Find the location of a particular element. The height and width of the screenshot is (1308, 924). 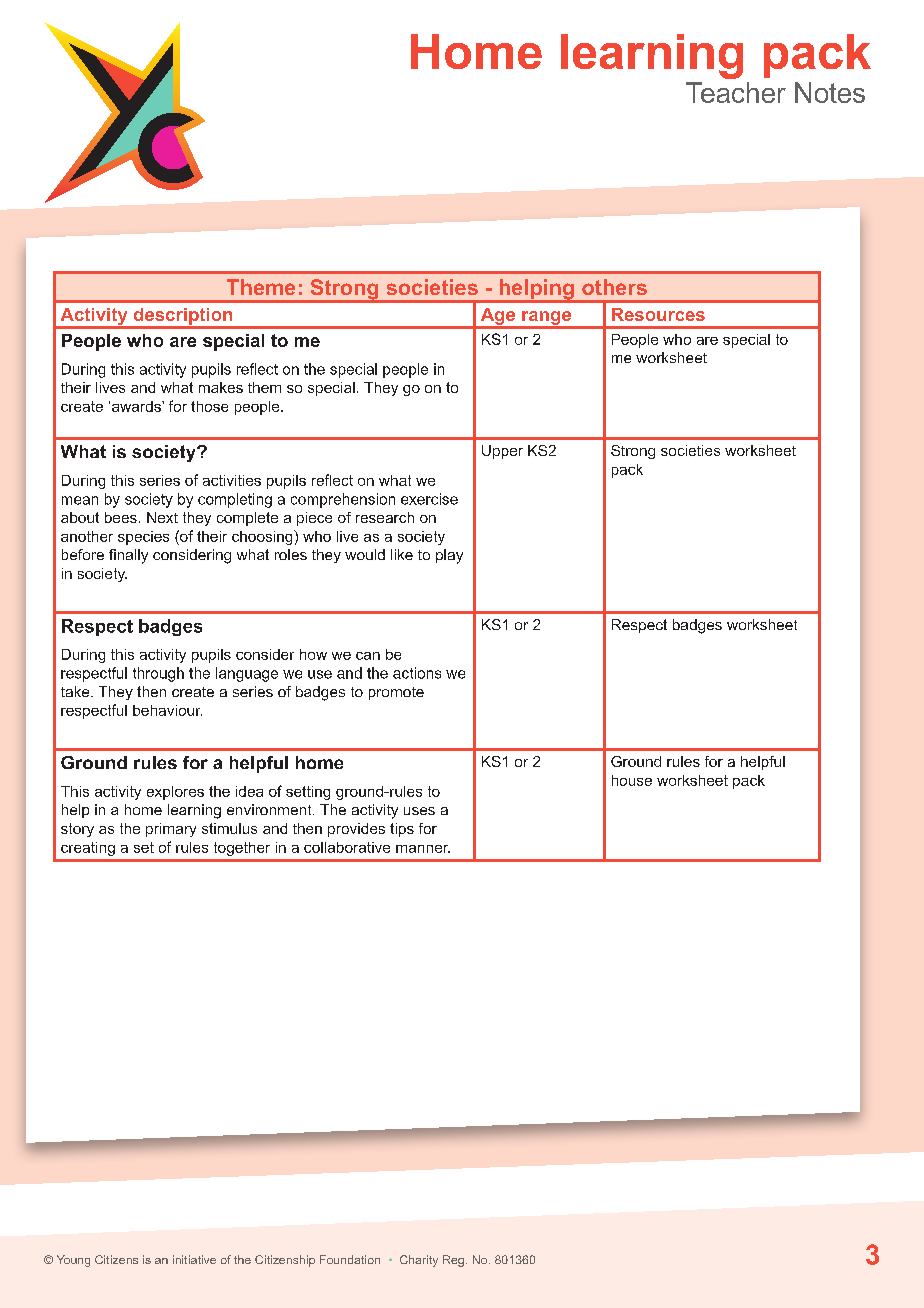

through is located at coordinates (158, 674).
